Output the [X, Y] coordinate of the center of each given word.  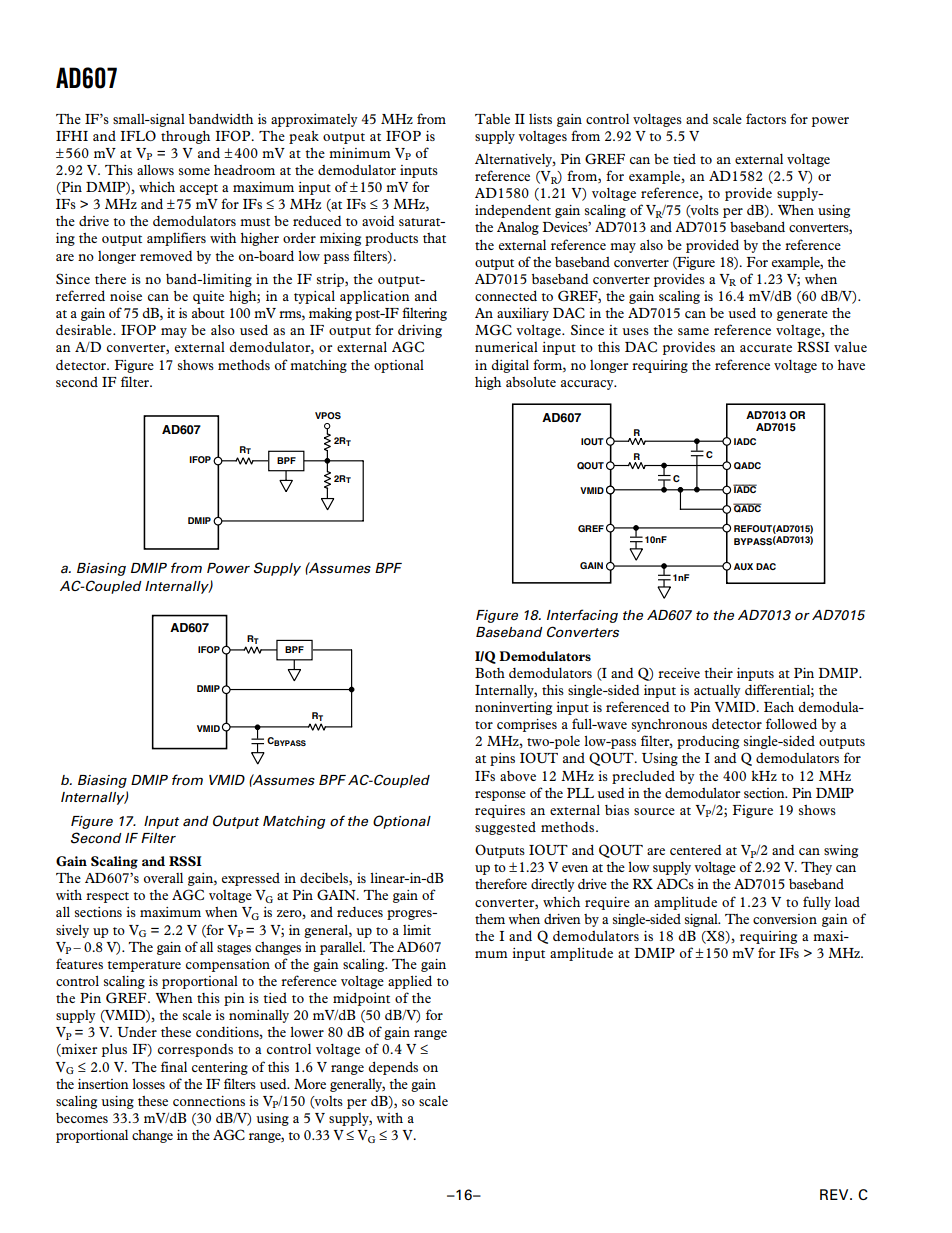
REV [835, 1194]
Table [492, 119]
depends [393, 1068]
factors [766, 118]
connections [209, 1101]
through [185, 137]
